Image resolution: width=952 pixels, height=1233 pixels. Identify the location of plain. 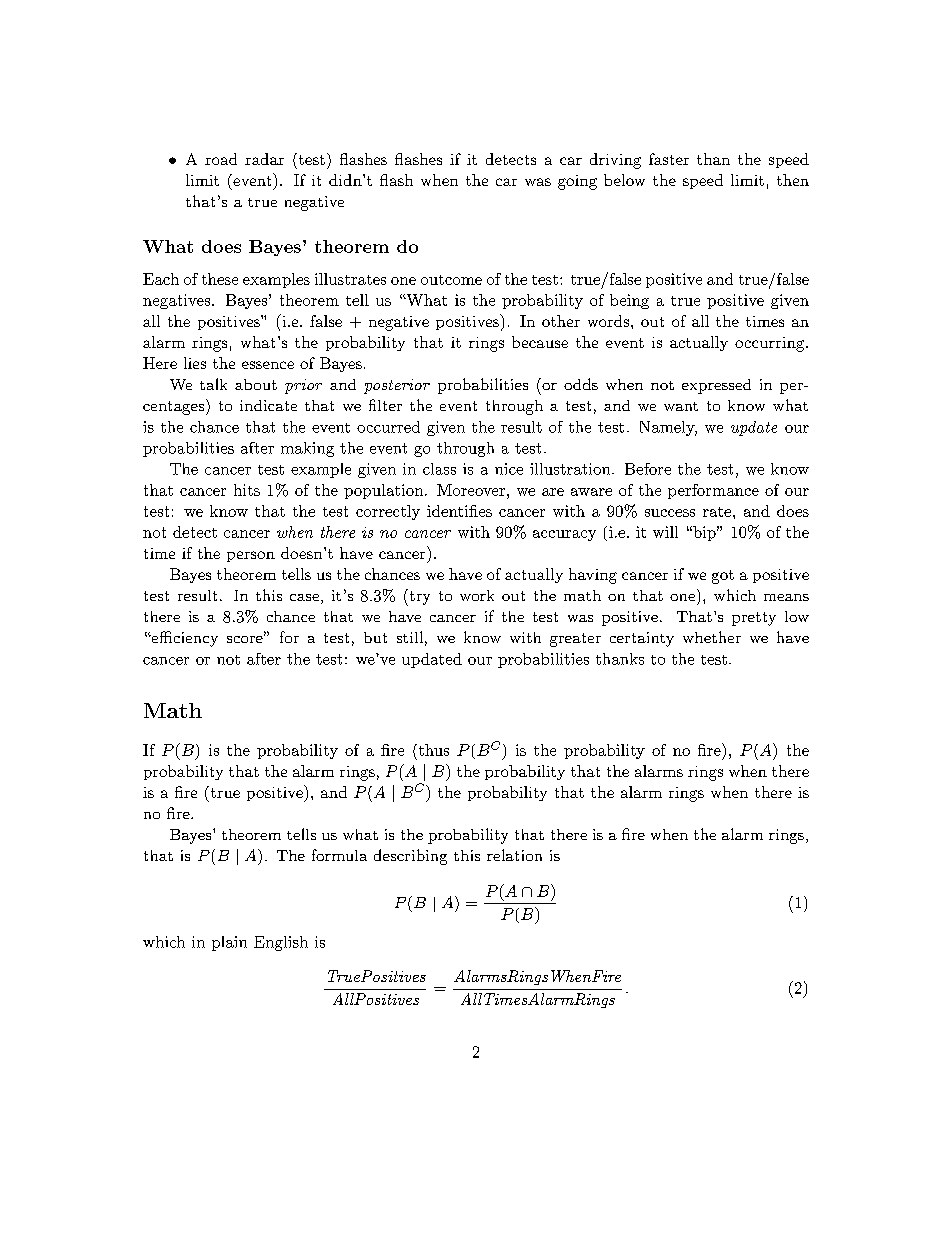
(229, 943).
